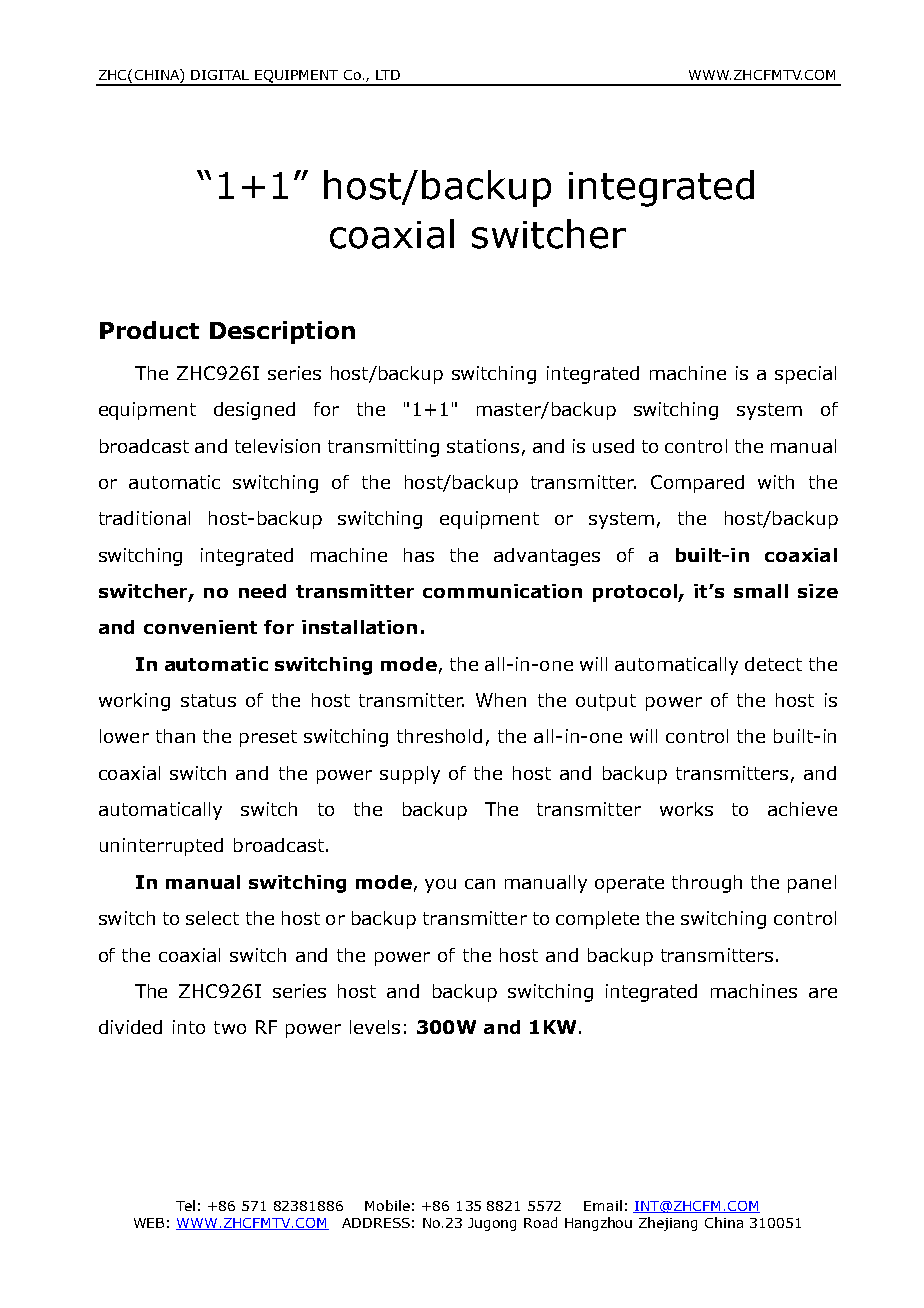  I want to click on Zhejiang, so click(668, 1224).
